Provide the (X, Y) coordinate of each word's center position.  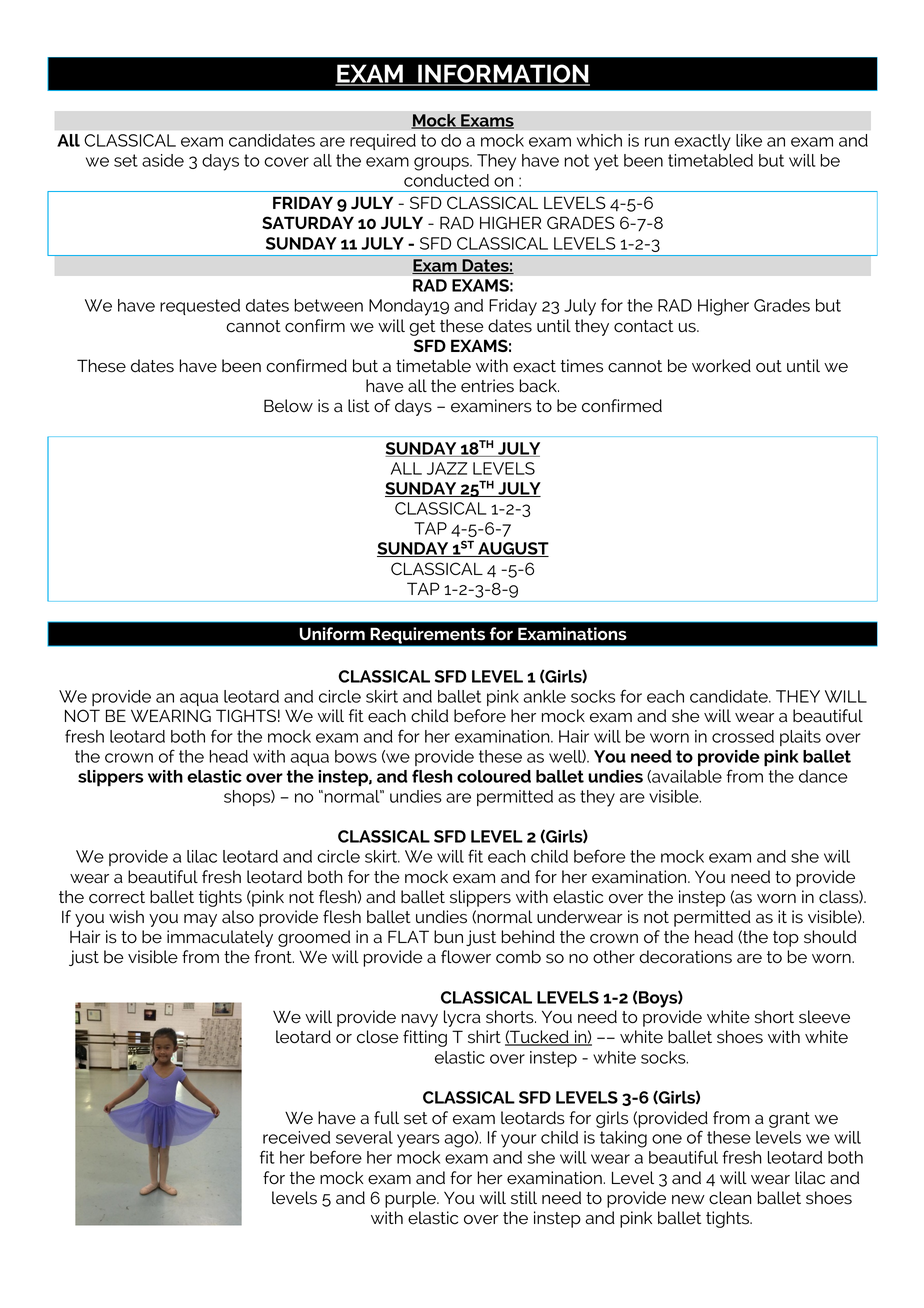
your (518, 1141)
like (749, 140)
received (296, 1137)
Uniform (332, 633)
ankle (544, 696)
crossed (743, 736)
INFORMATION (503, 74)
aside (163, 160)
